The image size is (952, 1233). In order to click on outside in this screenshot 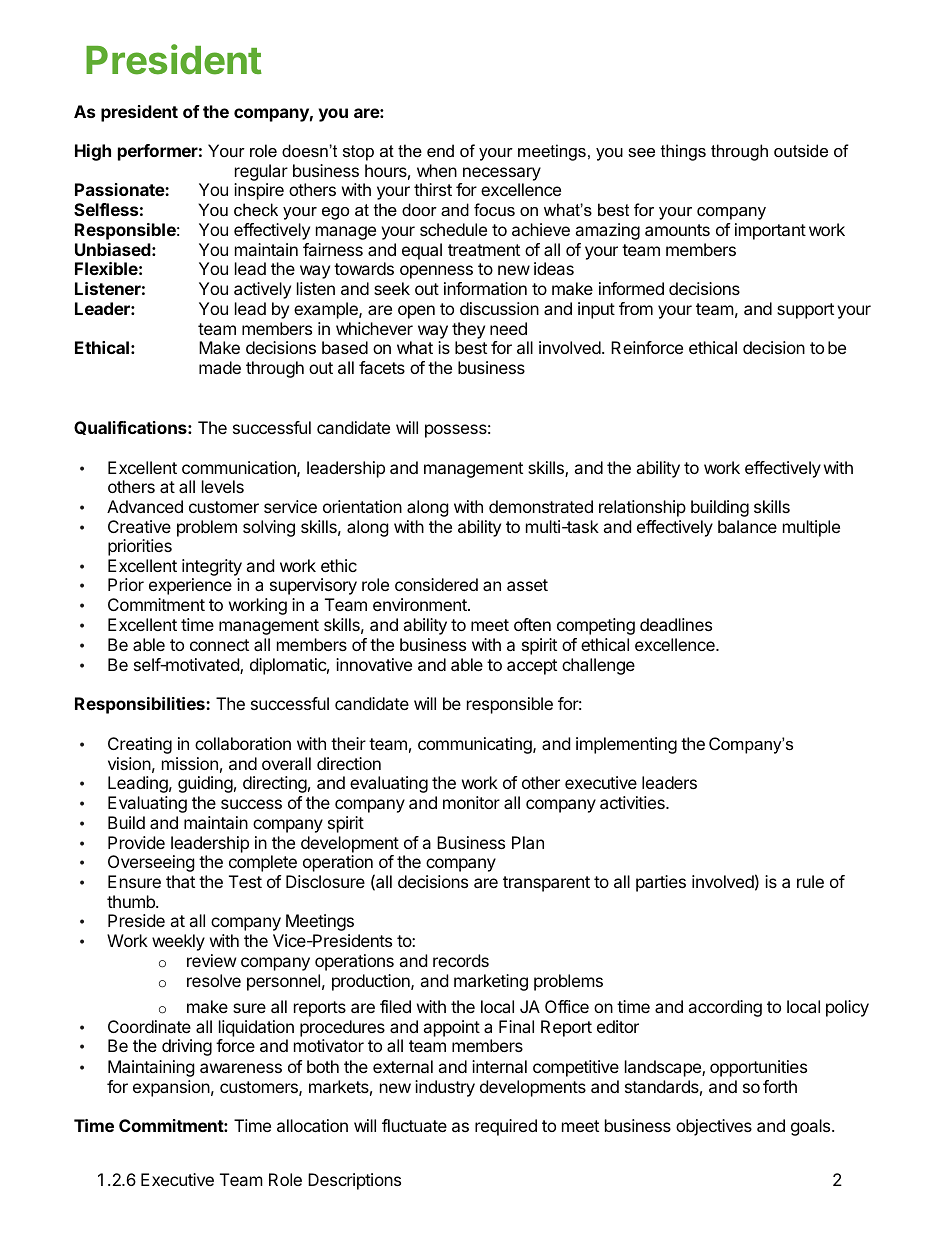, I will do `click(801, 150)`.
